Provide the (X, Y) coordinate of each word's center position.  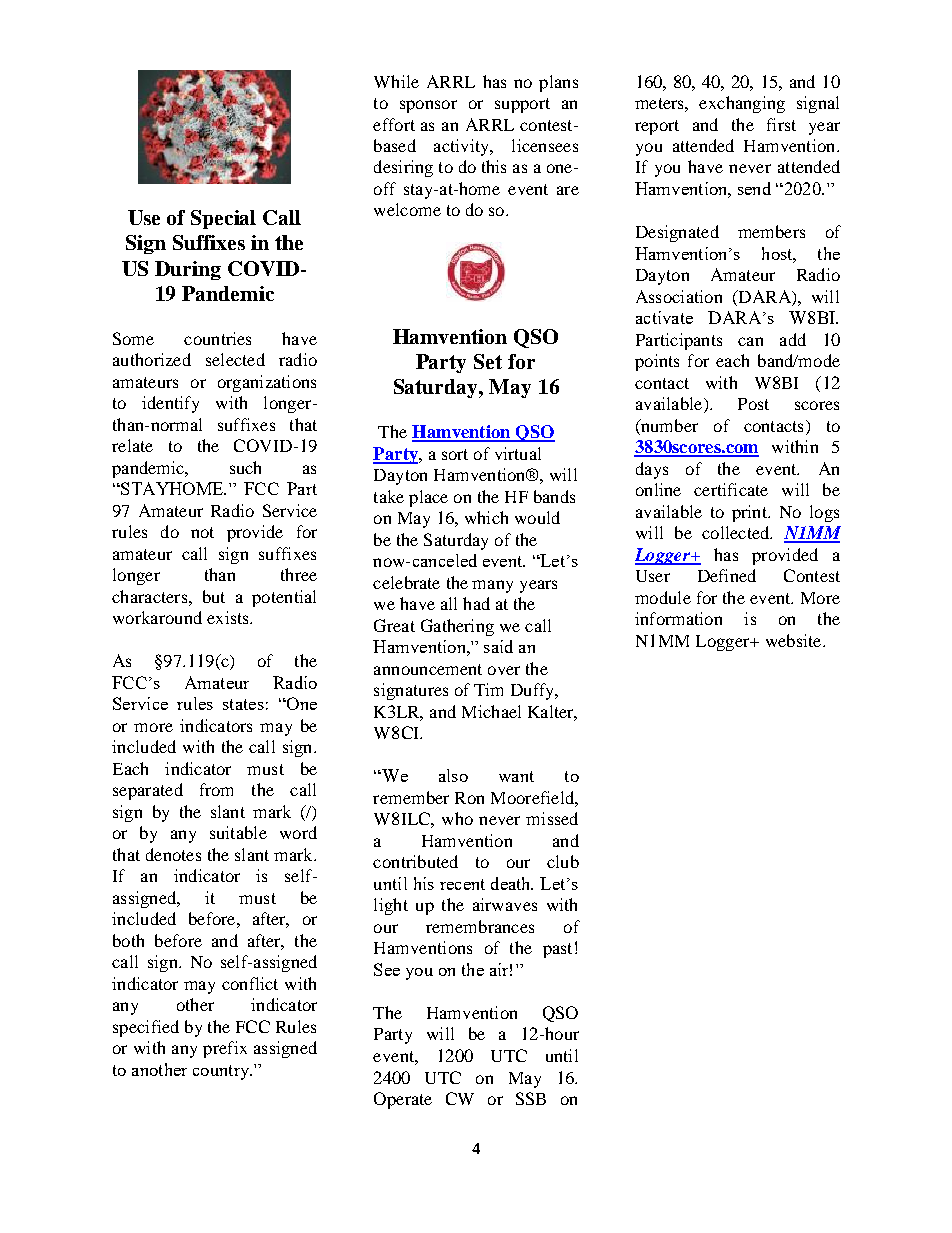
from (216, 789)
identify (170, 404)
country (222, 1072)
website (795, 640)
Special (223, 219)
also (453, 775)
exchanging (742, 104)
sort (455, 454)
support (522, 105)
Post (753, 404)
